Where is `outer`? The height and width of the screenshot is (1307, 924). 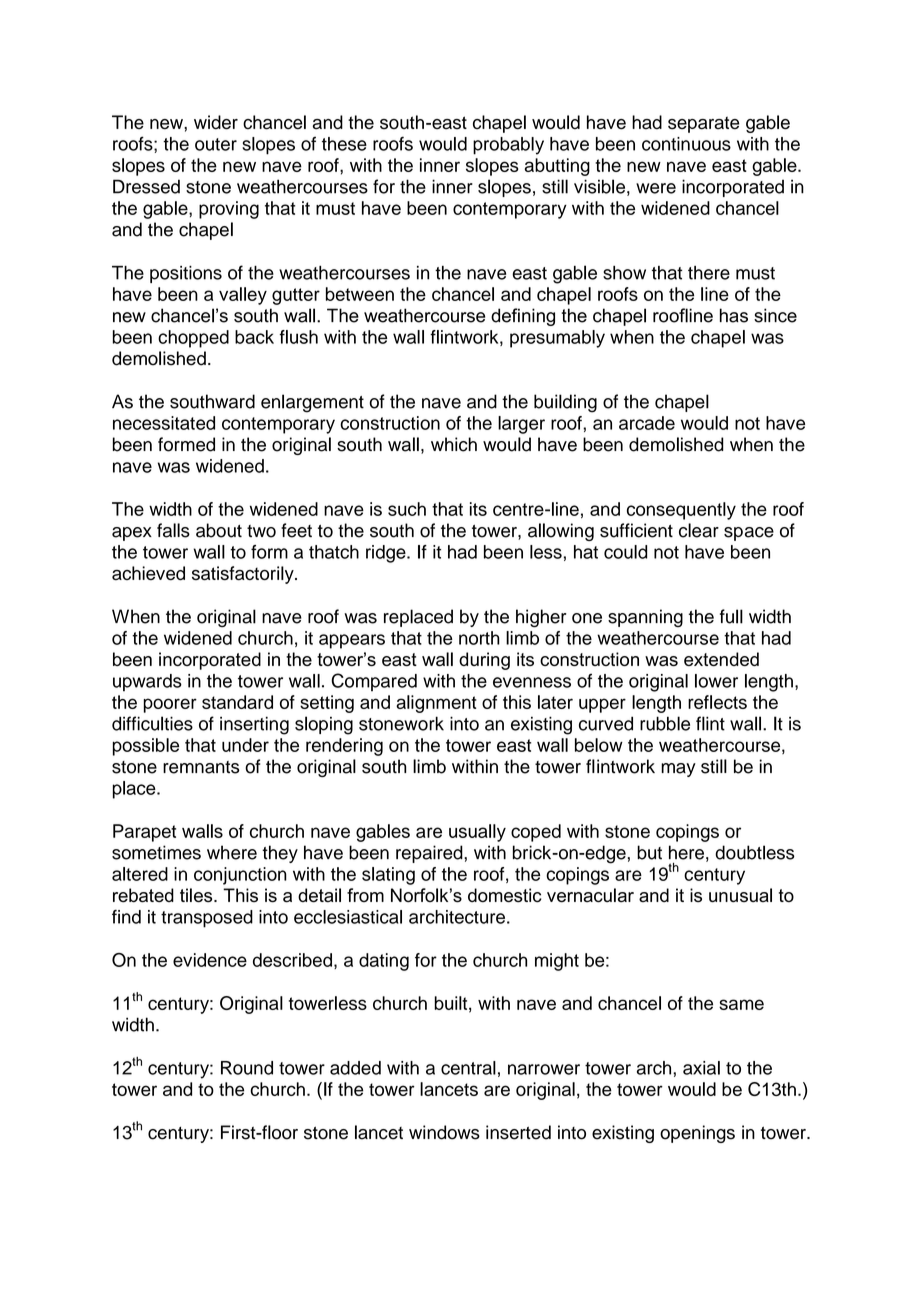 outer is located at coordinates (216, 144).
